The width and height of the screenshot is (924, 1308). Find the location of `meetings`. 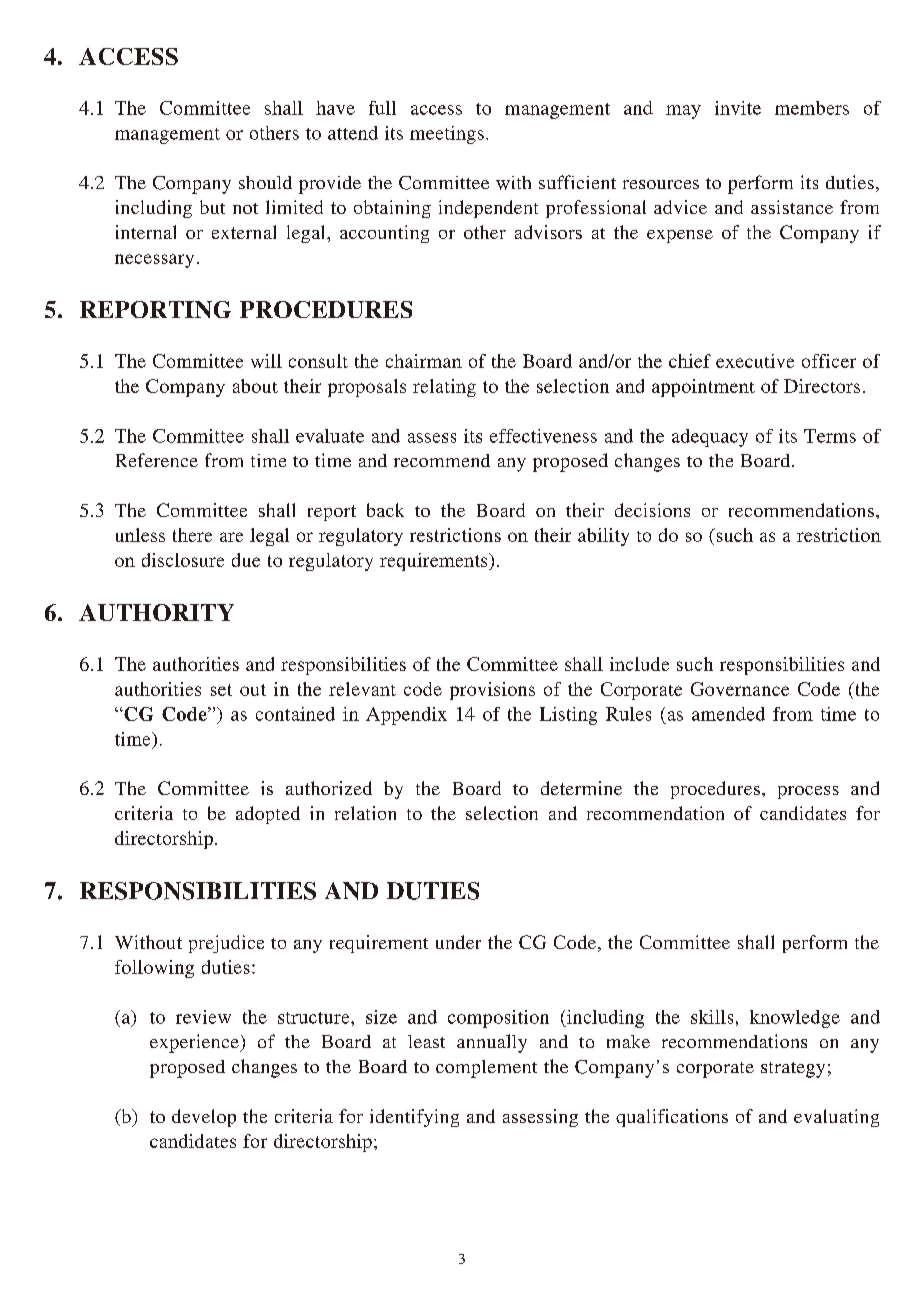

meetings is located at coordinates (447, 135).
